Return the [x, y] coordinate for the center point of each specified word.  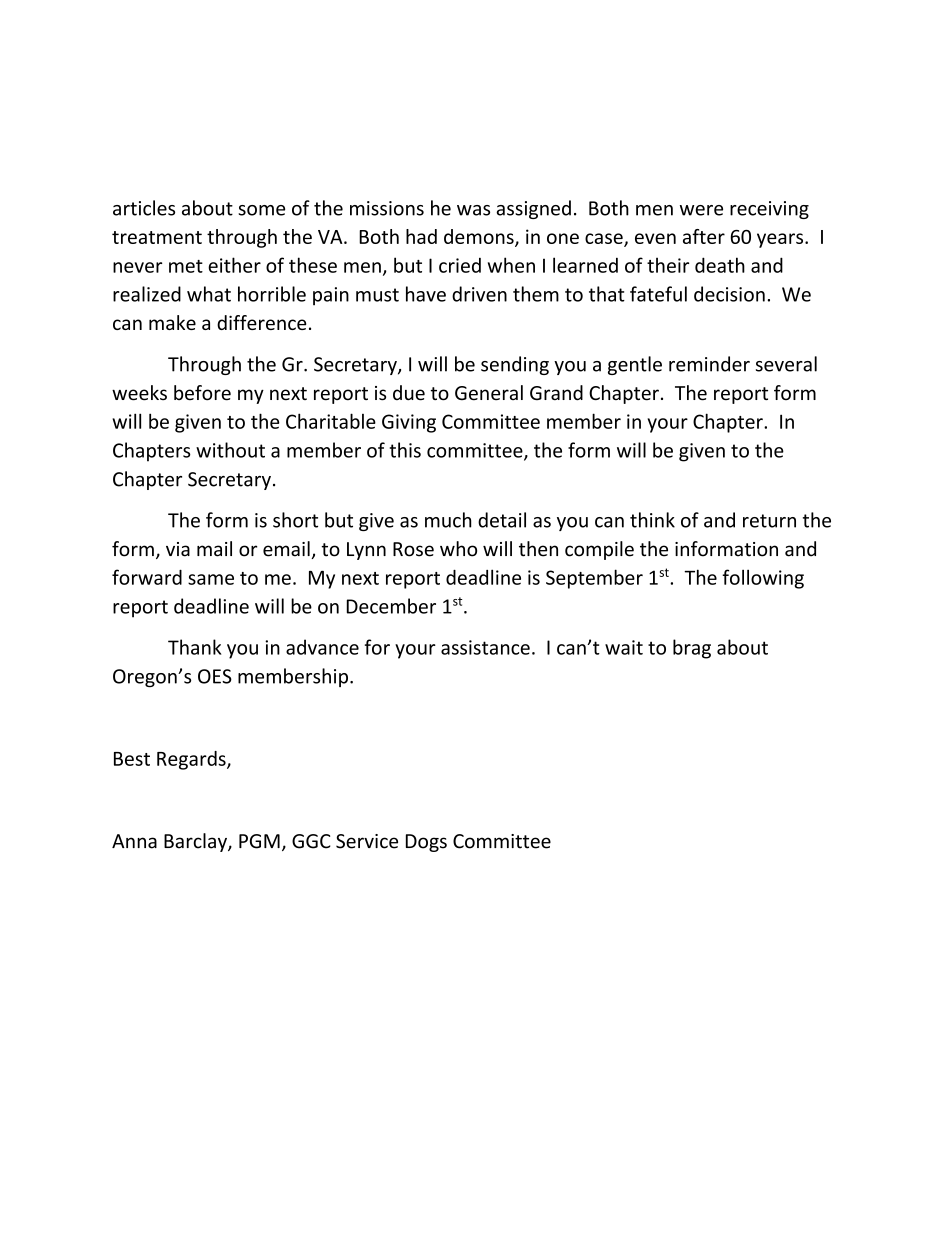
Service [367, 841]
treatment [157, 237]
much [448, 520]
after [704, 236]
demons [480, 237]
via [178, 549]
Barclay [196, 842]
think [652, 520]
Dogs [426, 843]
